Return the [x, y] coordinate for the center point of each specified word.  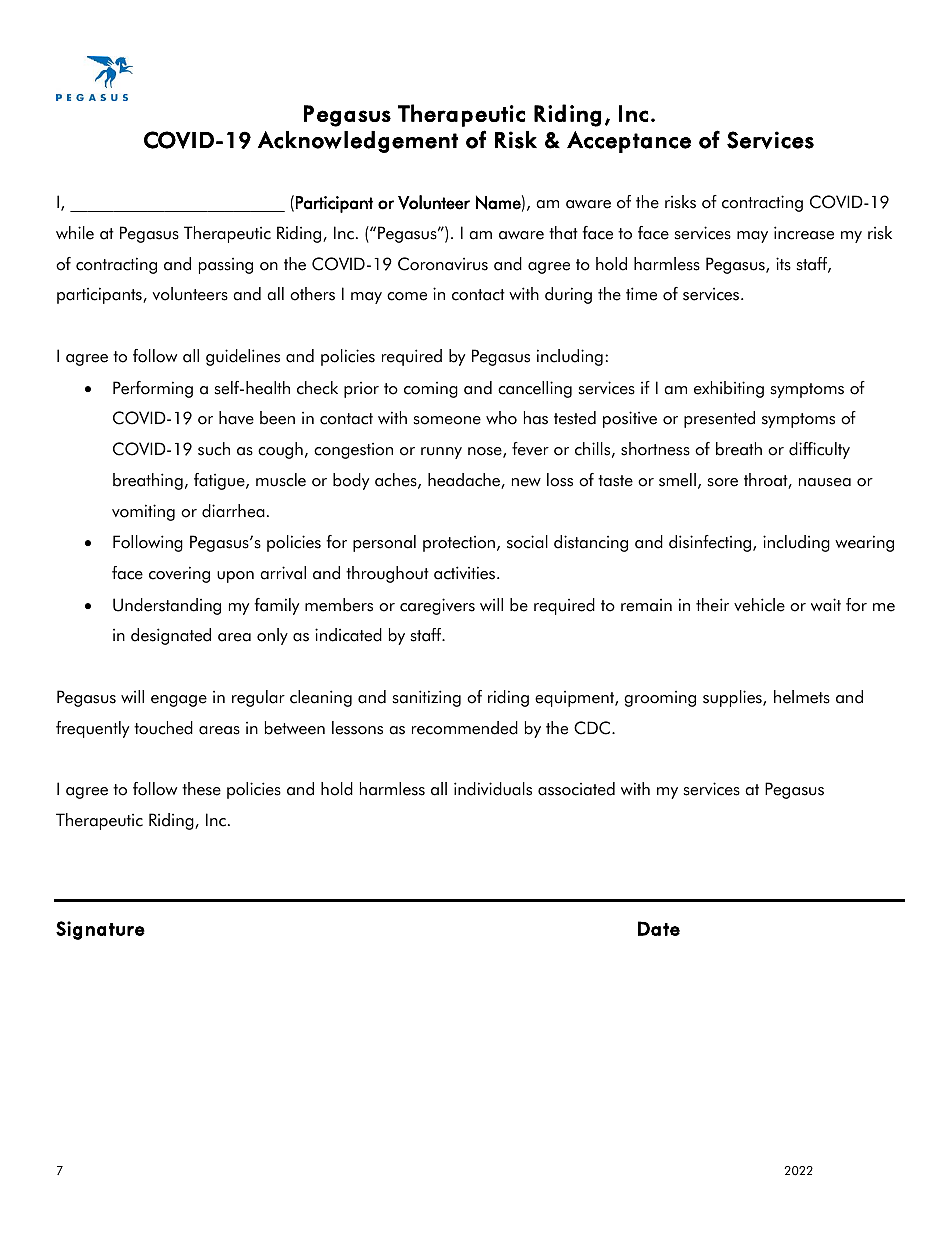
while [75, 233]
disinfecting [711, 543]
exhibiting [729, 389]
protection [459, 544]
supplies [733, 698]
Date [659, 928]
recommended [465, 728]
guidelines [243, 357]
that [563, 233]
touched [163, 728]
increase [804, 233]
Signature [100, 930]
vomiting [143, 512]
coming [431, 390]
